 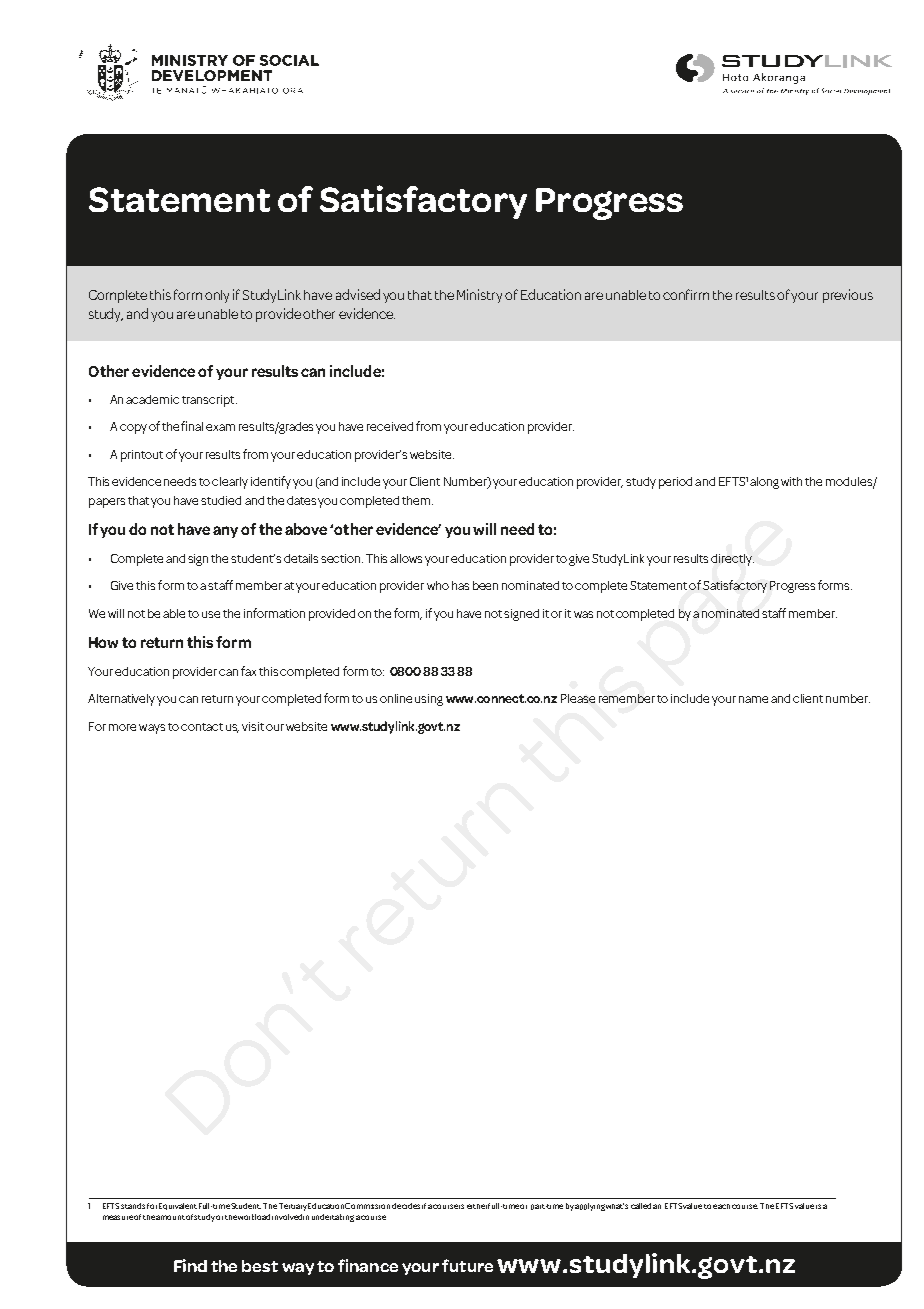 What do you see at coordinates (479, 296) in the page?
I see `Ministry` at bounding box center [479, 296].
